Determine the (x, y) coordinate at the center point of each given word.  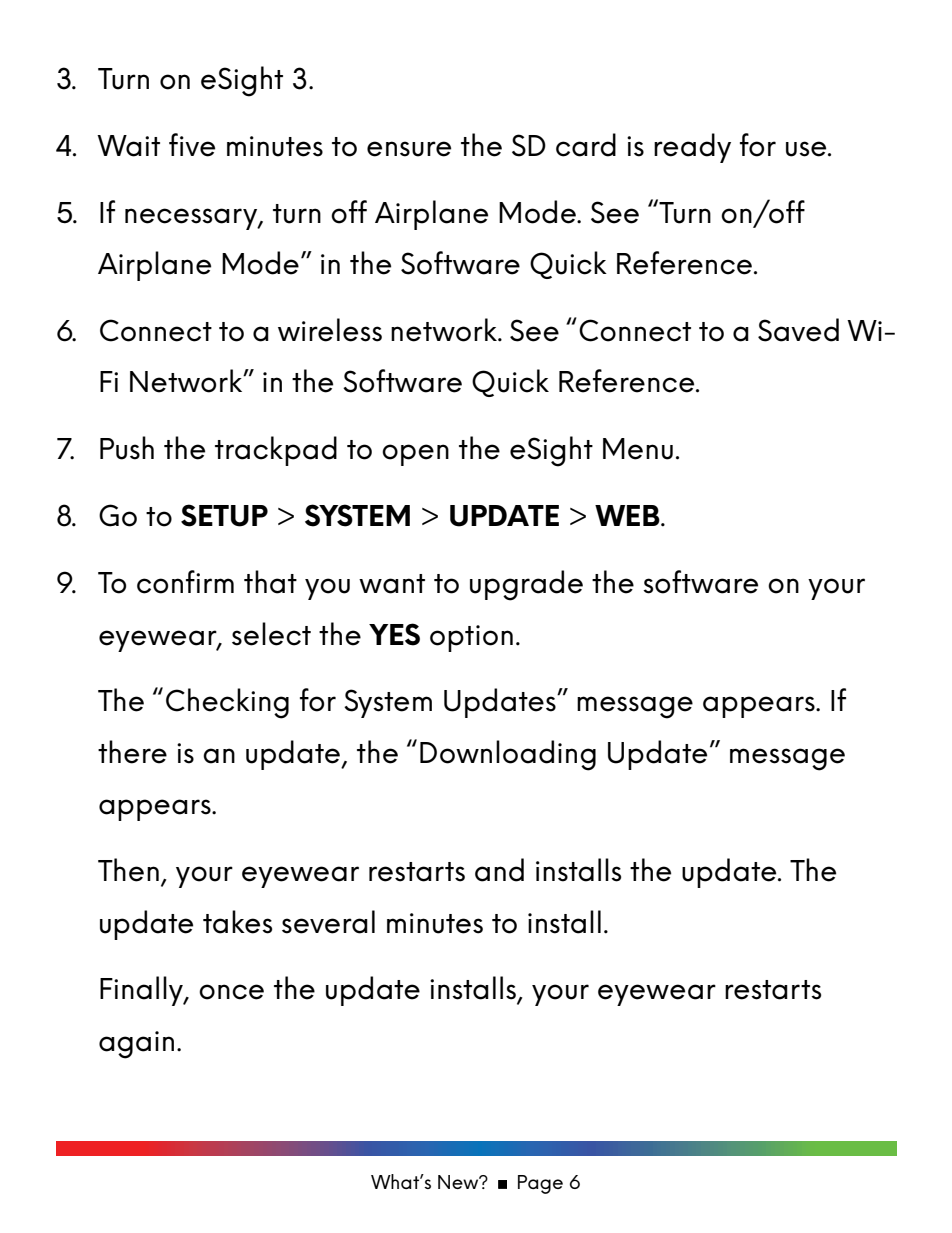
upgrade (526, 585)
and (499, 870)
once (231, 992)
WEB (628, 515)
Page (540, 1184)
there (132, 752)
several (328, 922)
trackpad (276, 451)
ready (692, 148)
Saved (798, 330)
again (136, 1045)
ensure (409, 149)
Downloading (508, 755)
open (415, 455)
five (192, 145)
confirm (185, 582)
